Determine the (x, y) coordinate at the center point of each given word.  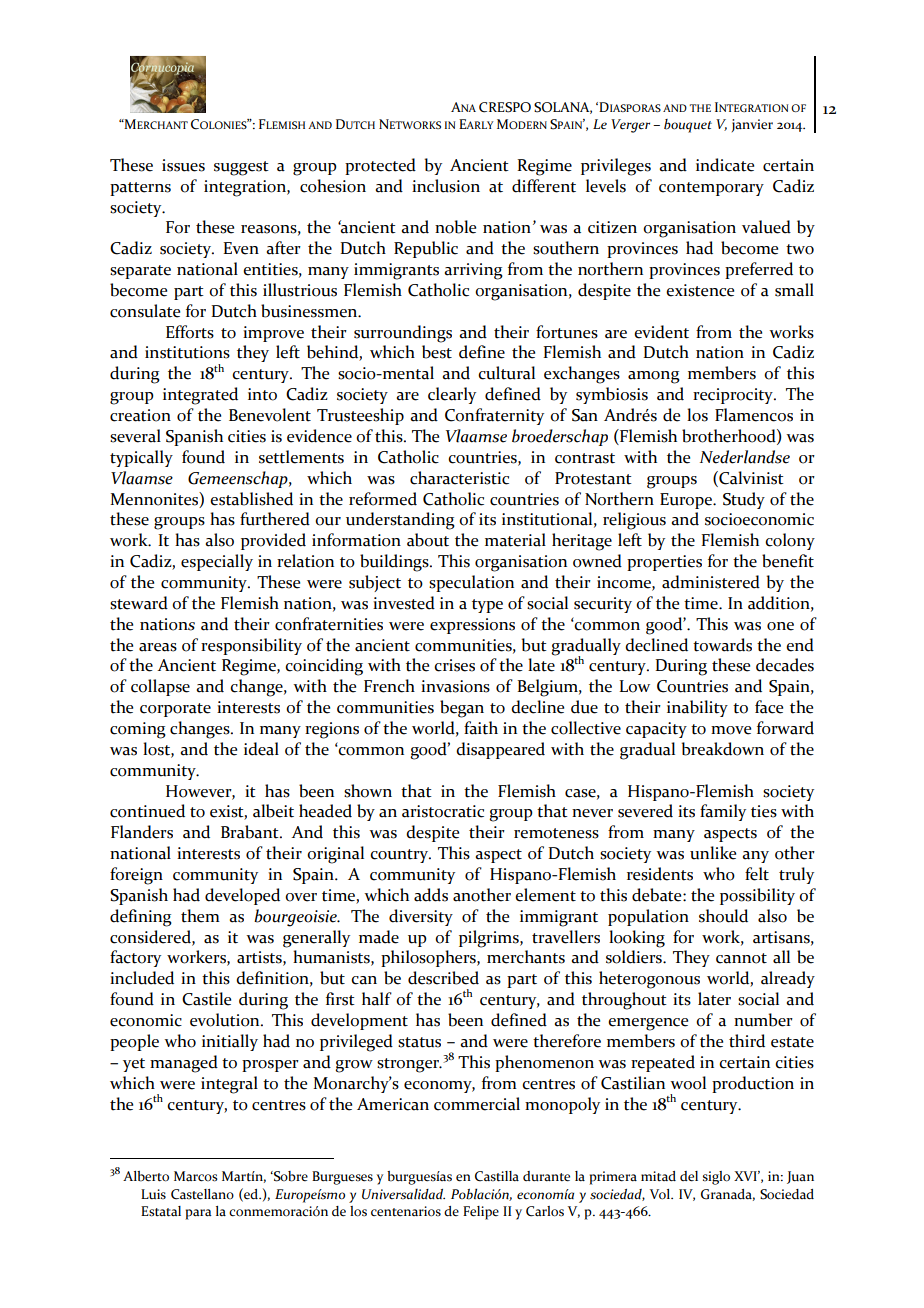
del (689, 1176)
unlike (713, 853)
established (251, 499)
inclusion (446, 186)
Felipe (481, 1213)
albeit (273, 811)
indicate (725, 165)
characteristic (459, 478)
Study (744, 500)
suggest (241, 168)
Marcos (196, 1176)
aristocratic (443, 811)
